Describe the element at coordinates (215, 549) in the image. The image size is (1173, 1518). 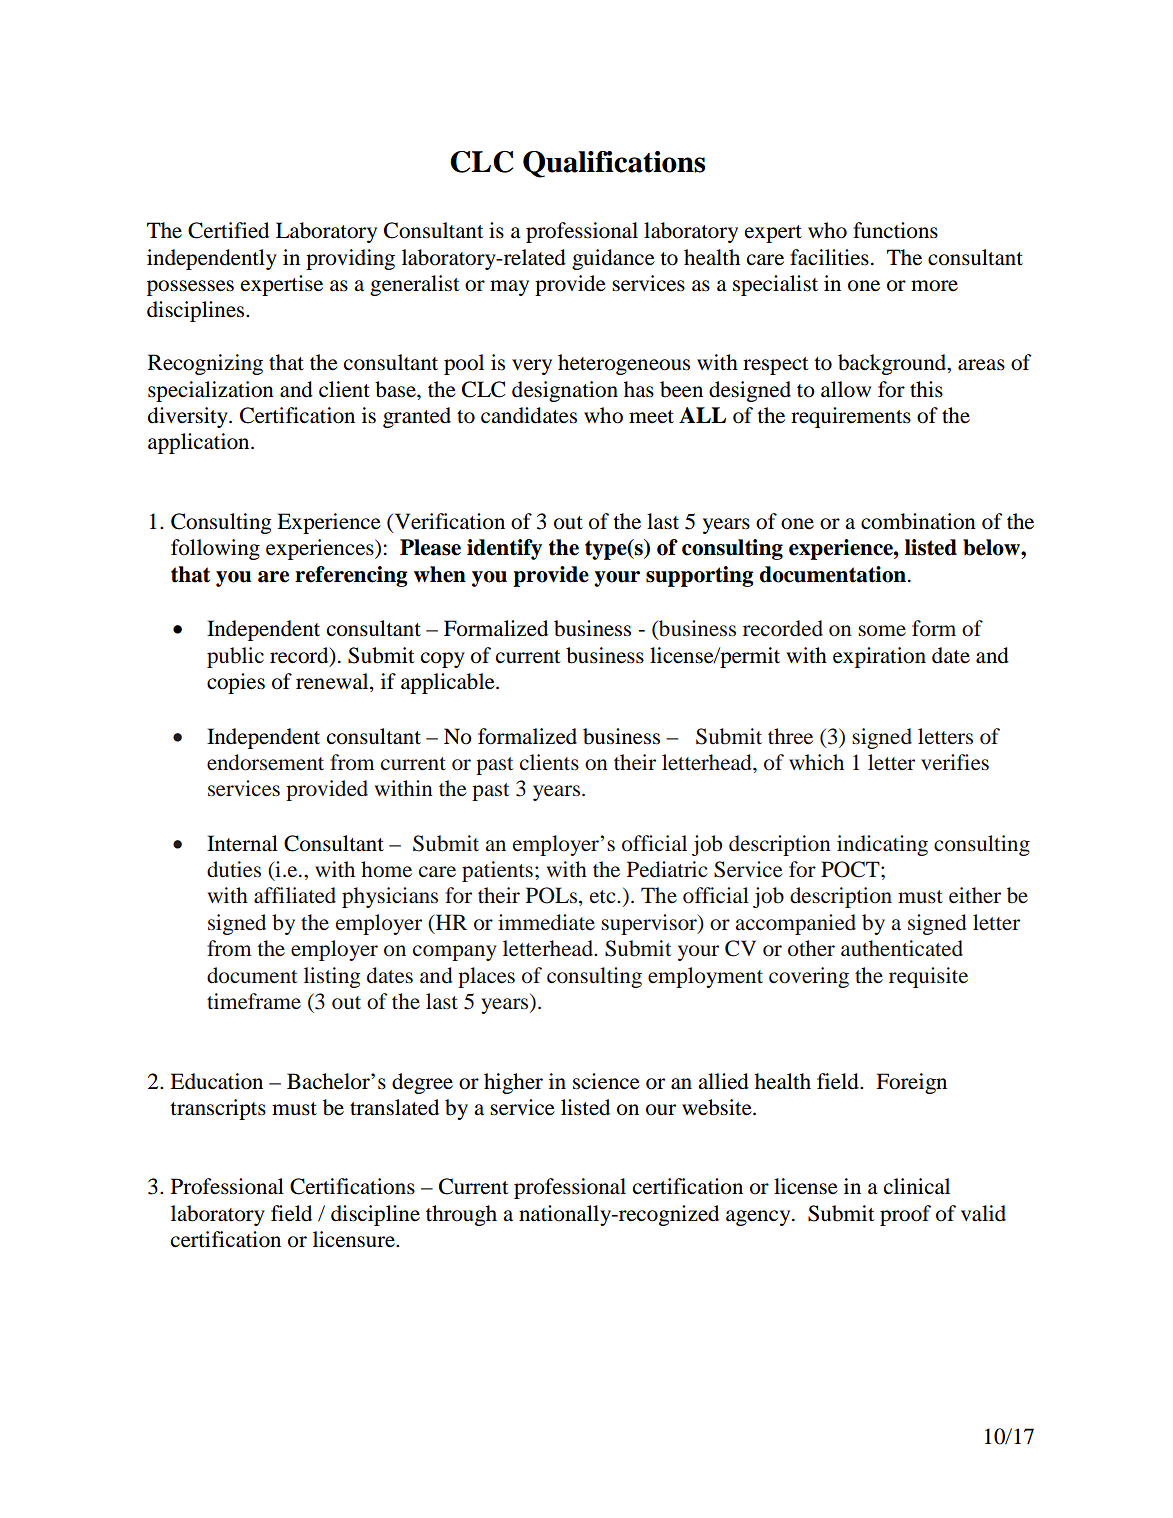
I see `following` at that location.
